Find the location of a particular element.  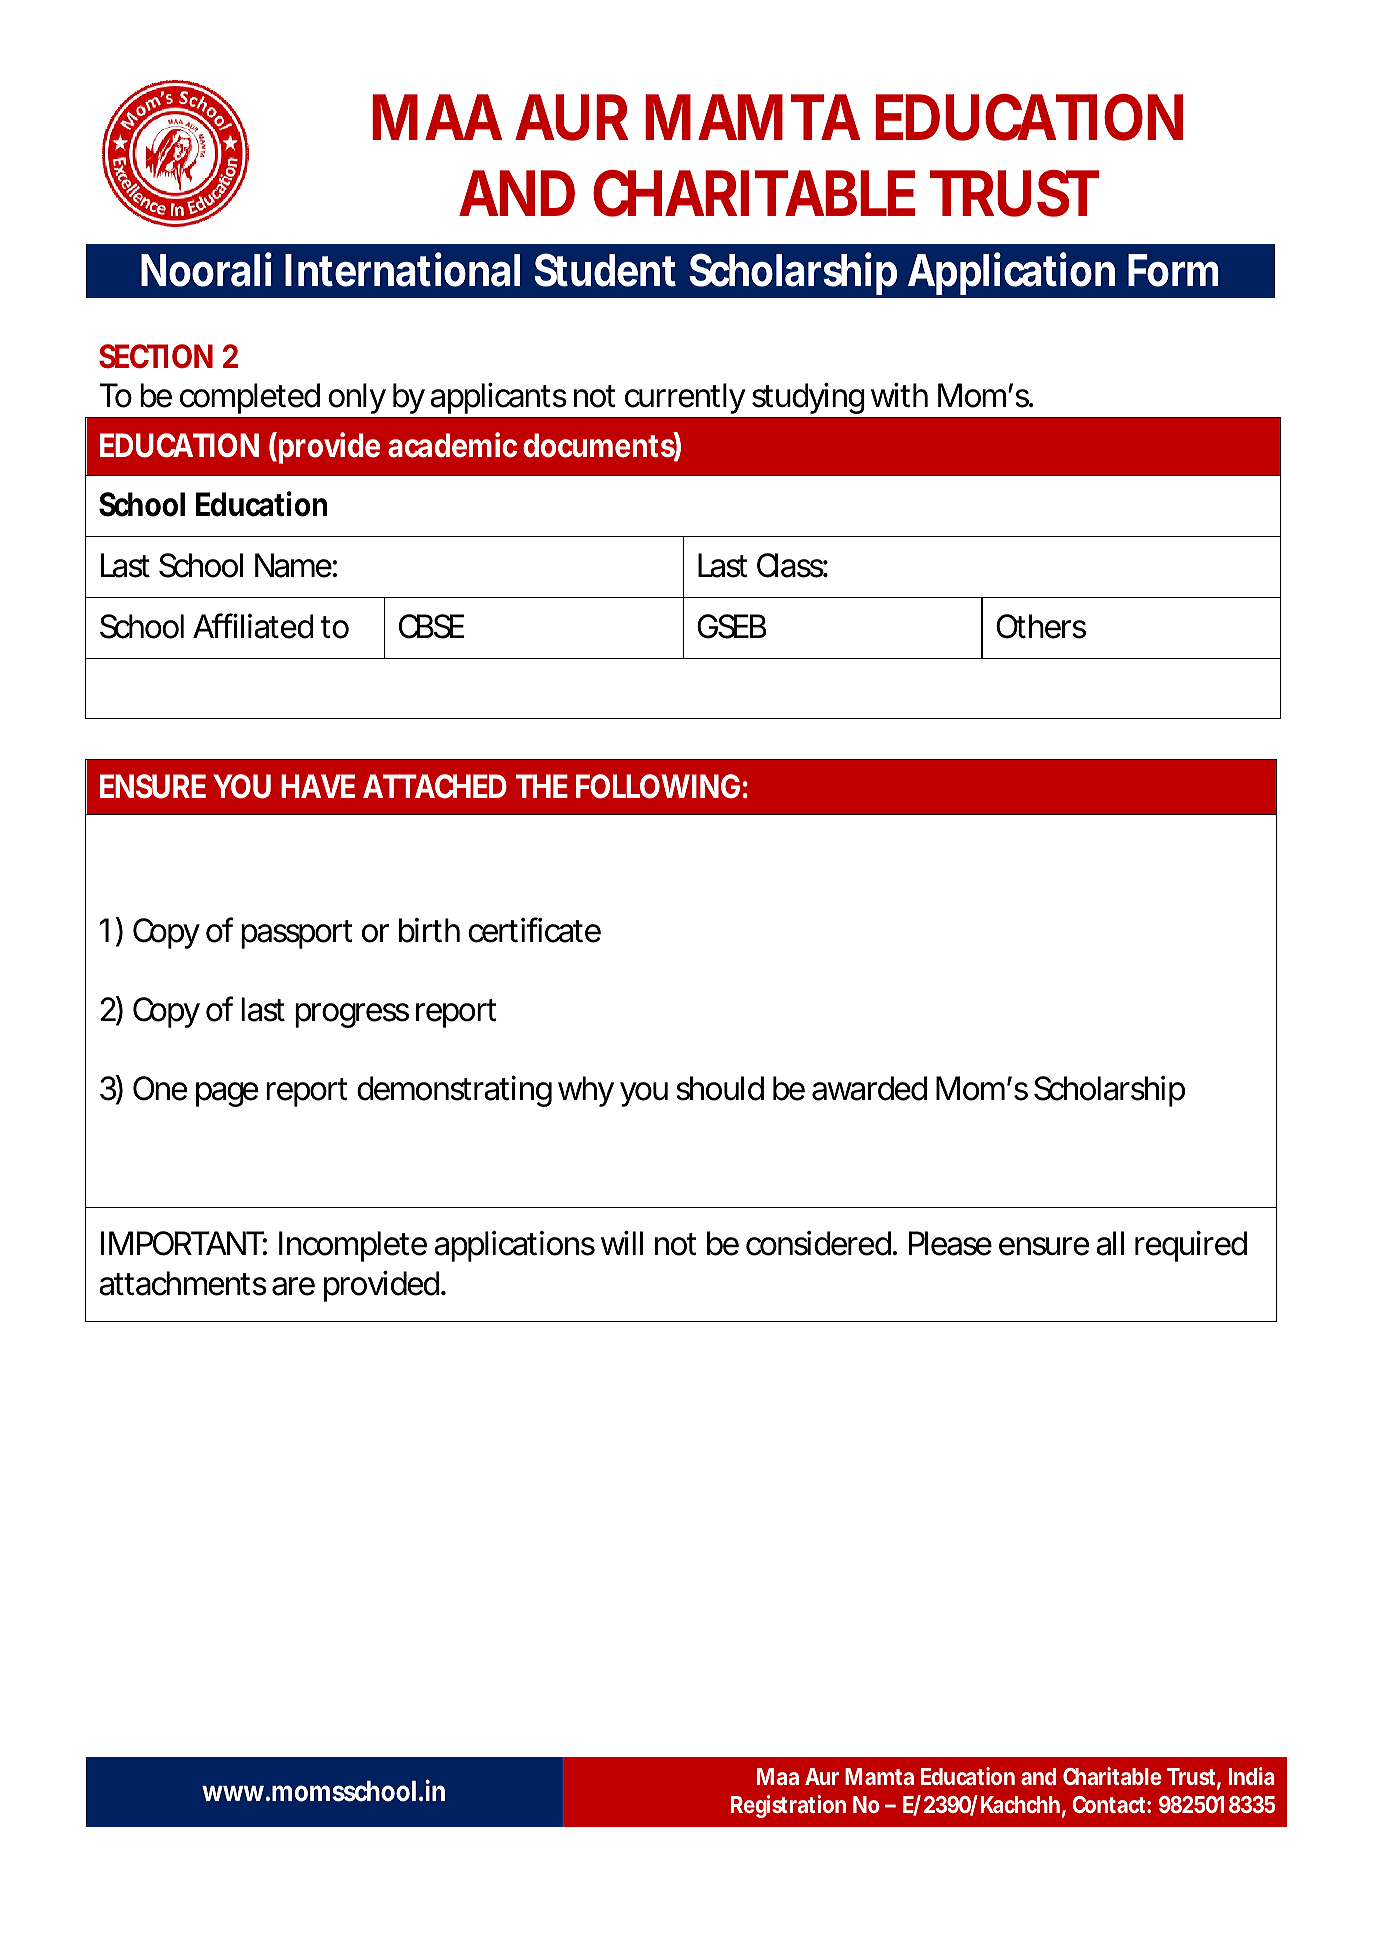

are is located at coordinates (293, 1286).
